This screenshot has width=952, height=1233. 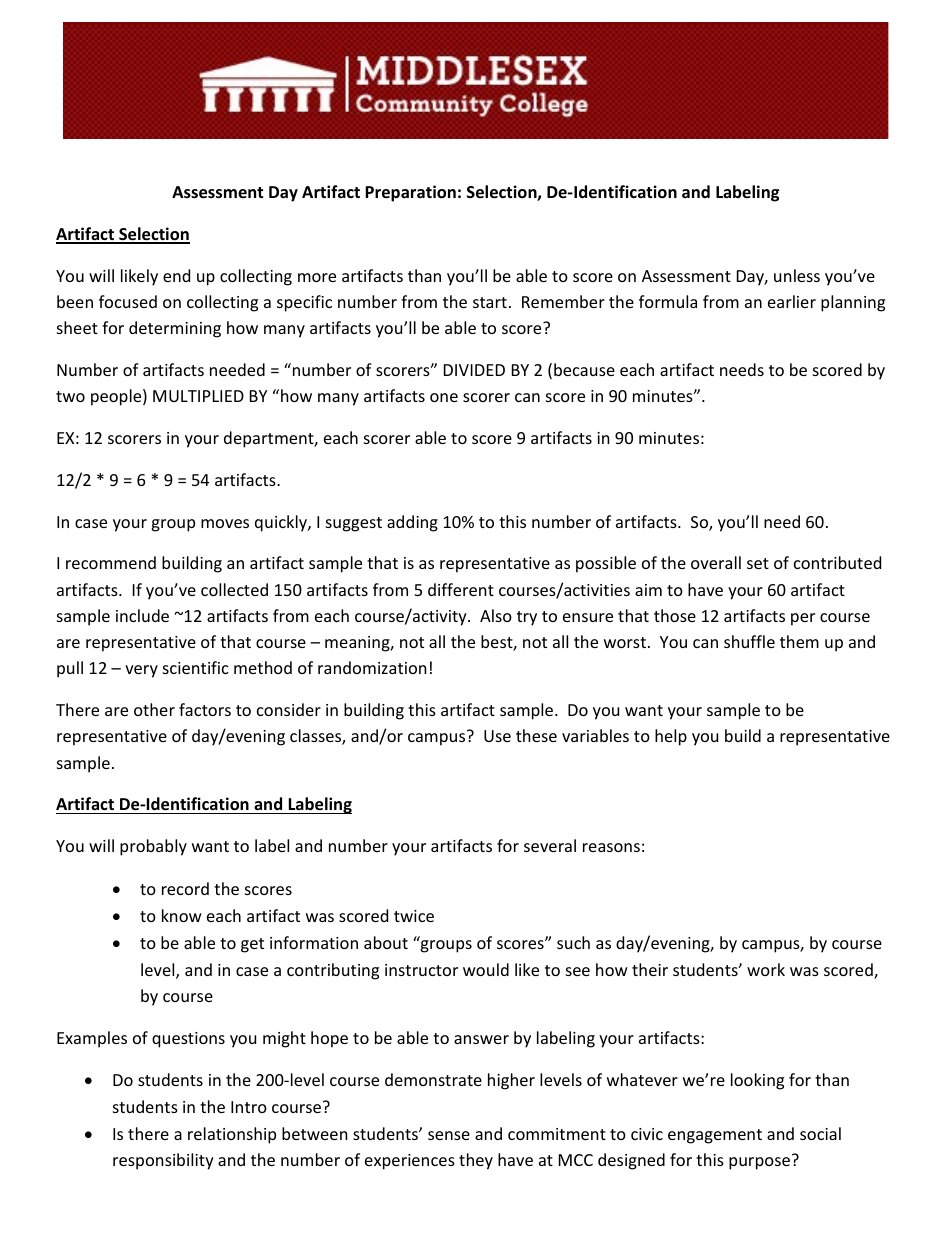 What do you see at coordinates (141, 671) in the screenshot?
I see `very` at bounding box center [141, 671].
